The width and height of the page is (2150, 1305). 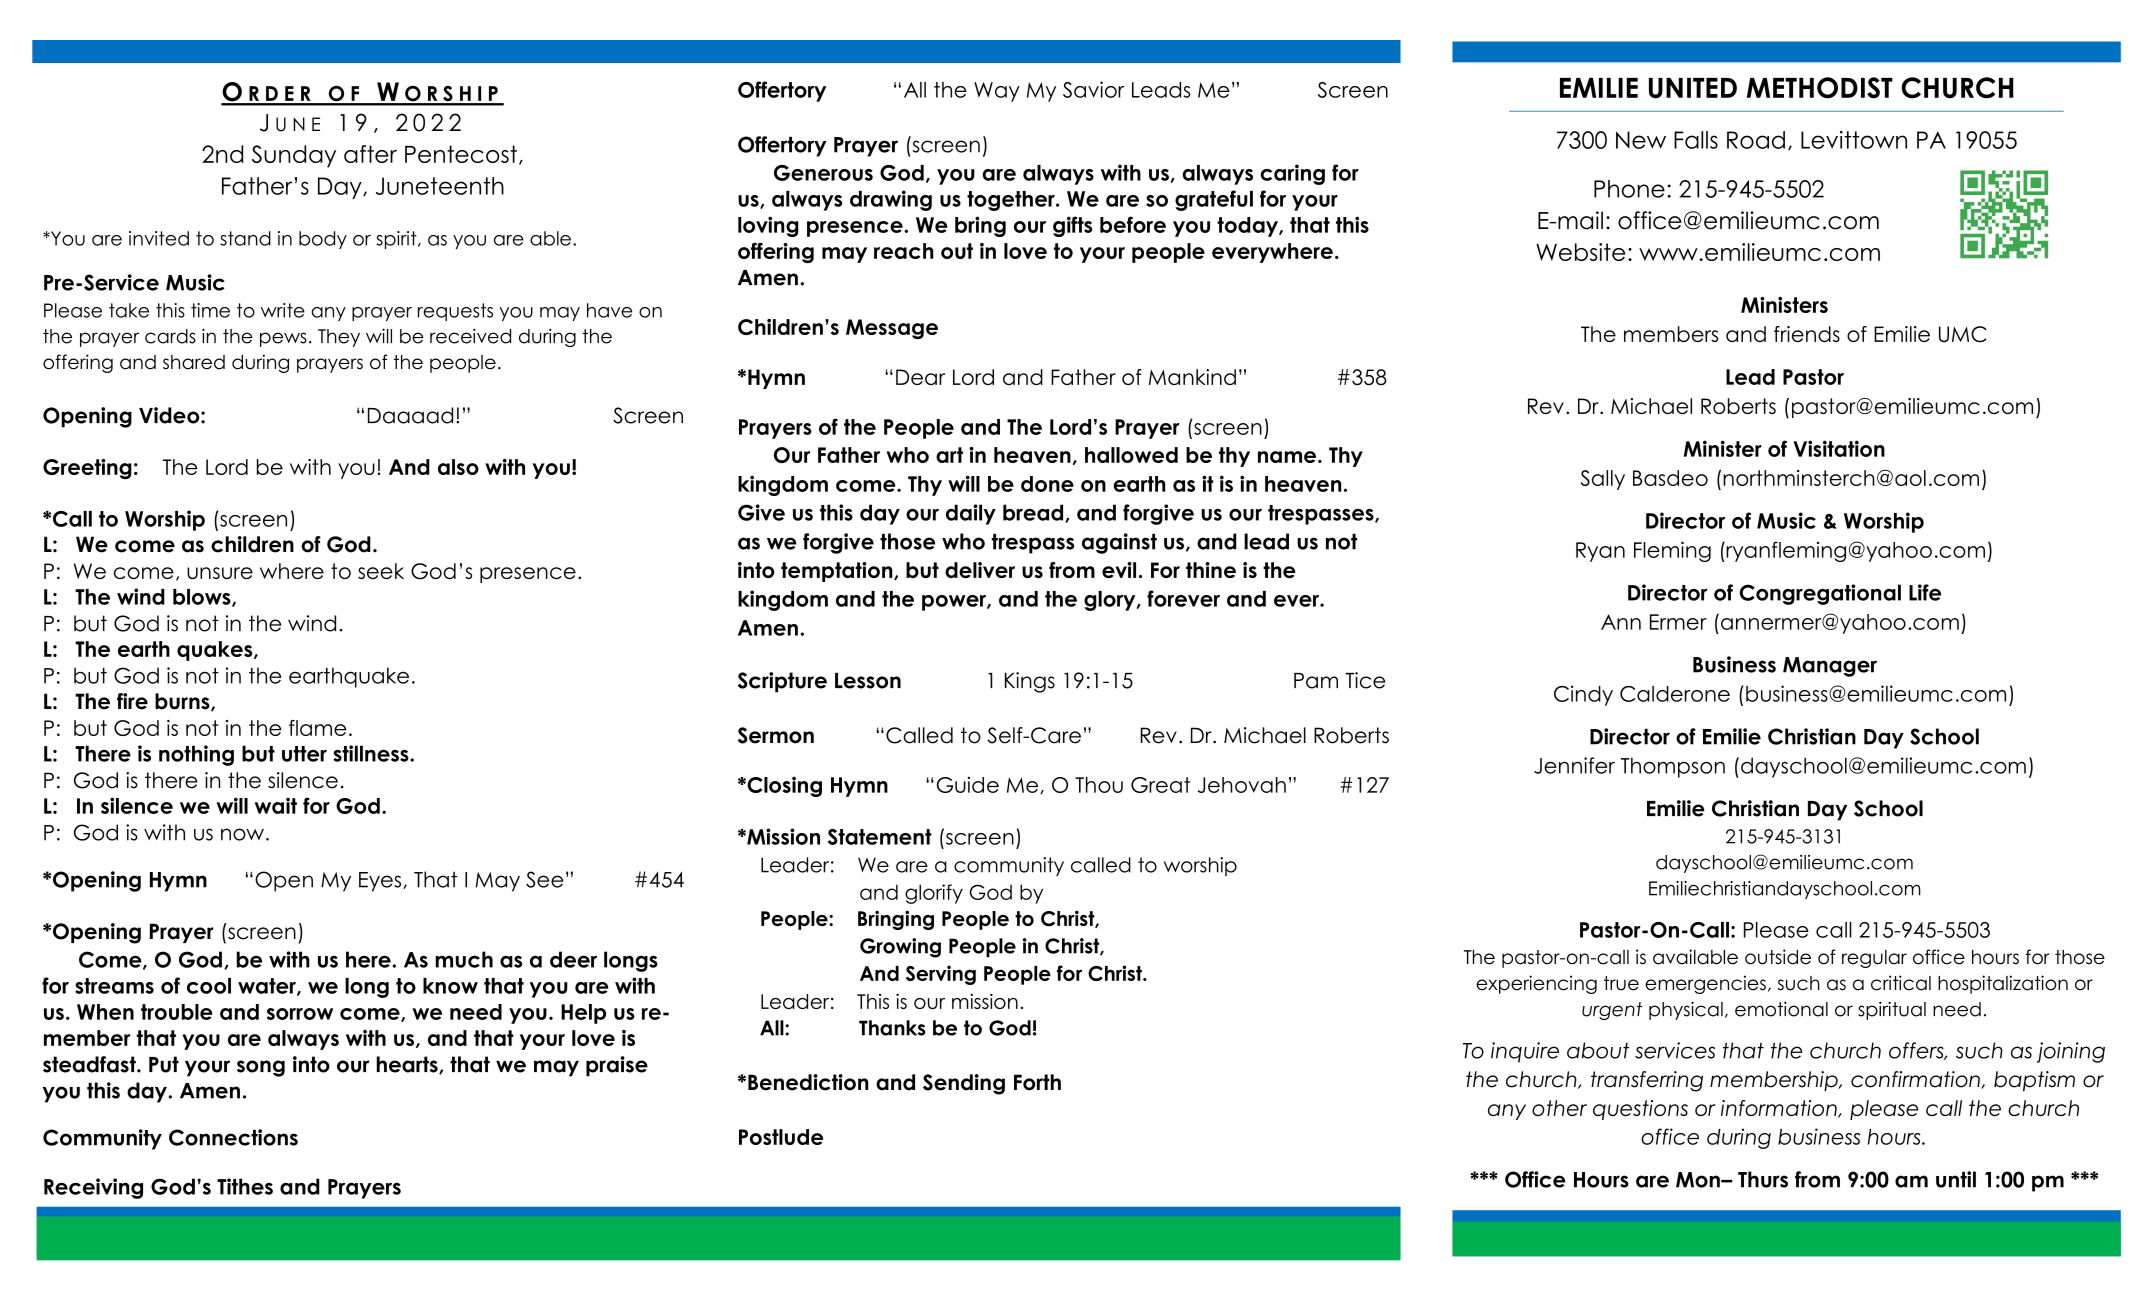 I want to click on Kings, so click(x=1030, y=682).
